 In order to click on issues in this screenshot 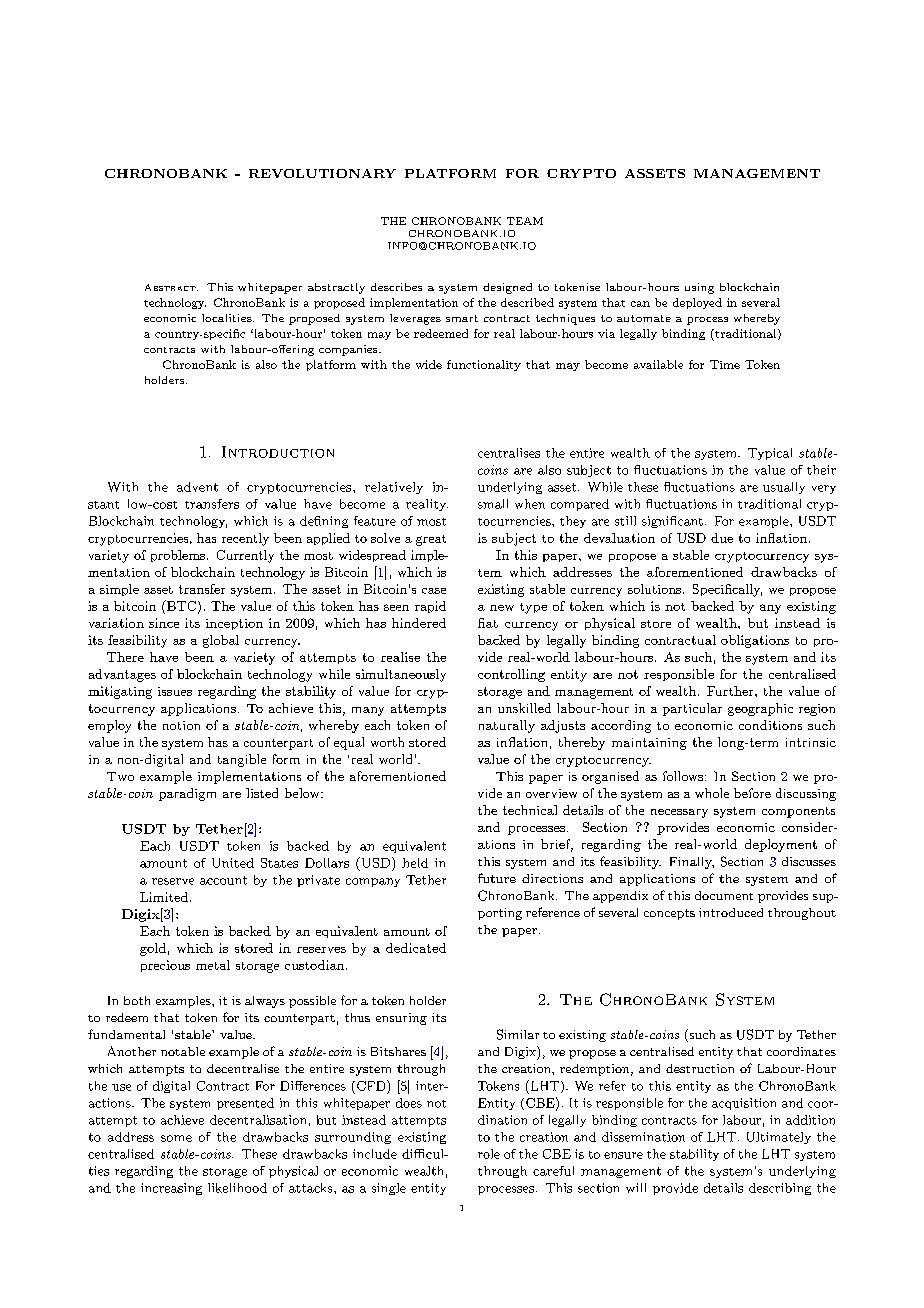, I will do `click(175, 691)`.
